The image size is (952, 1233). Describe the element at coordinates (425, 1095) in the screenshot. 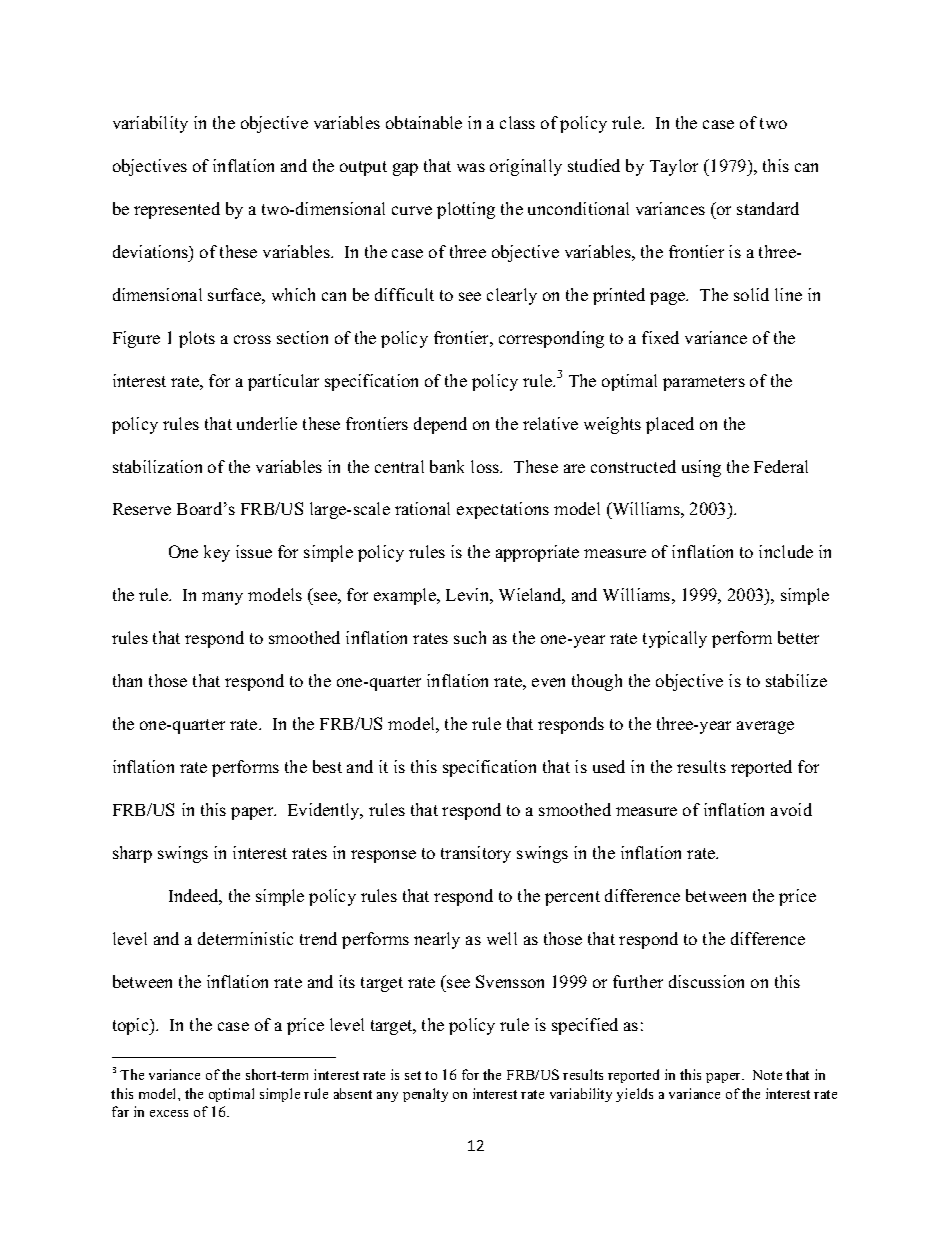

I see `penalty` at that location.
